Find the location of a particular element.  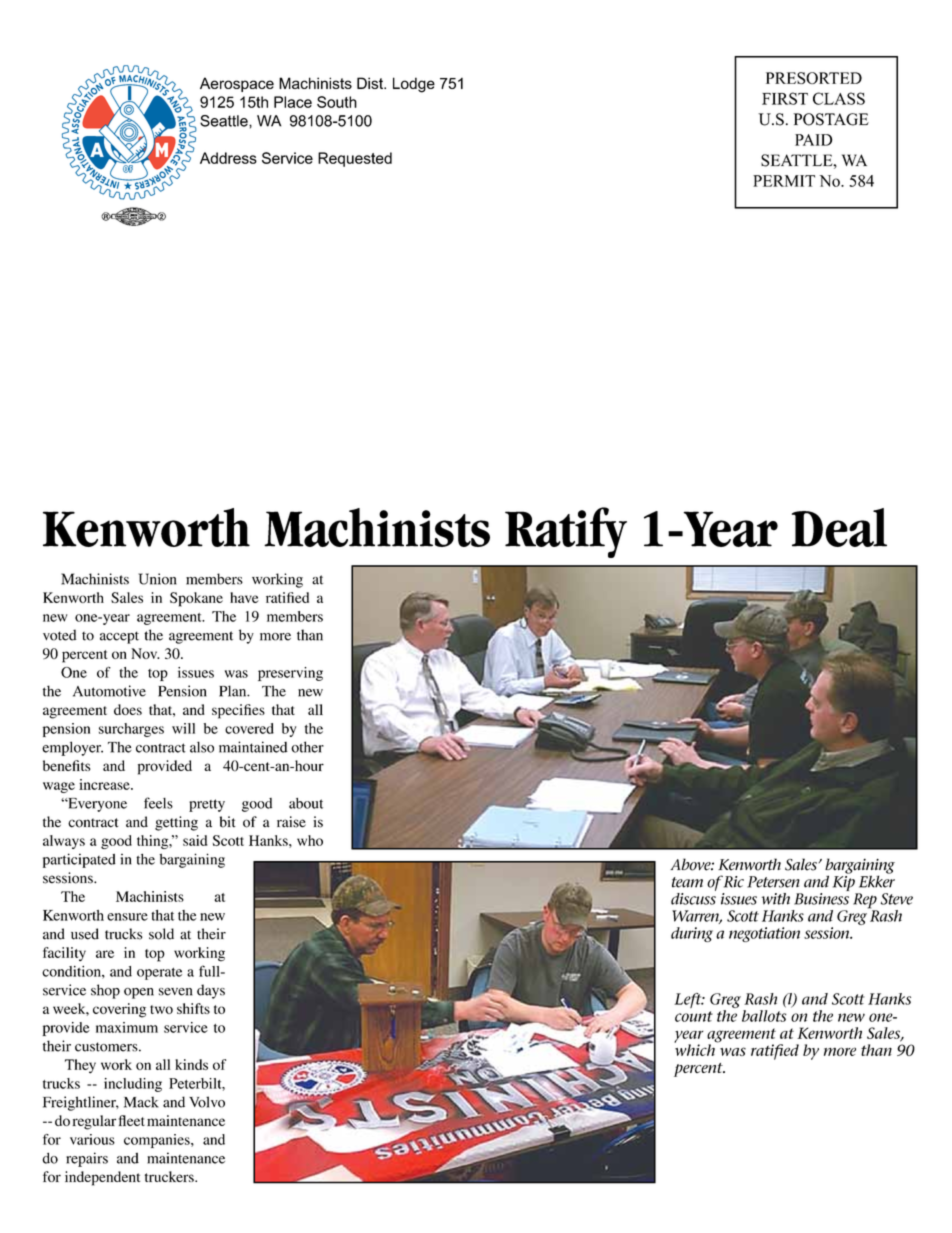

FIRST is located at coordinates (785, 98).
